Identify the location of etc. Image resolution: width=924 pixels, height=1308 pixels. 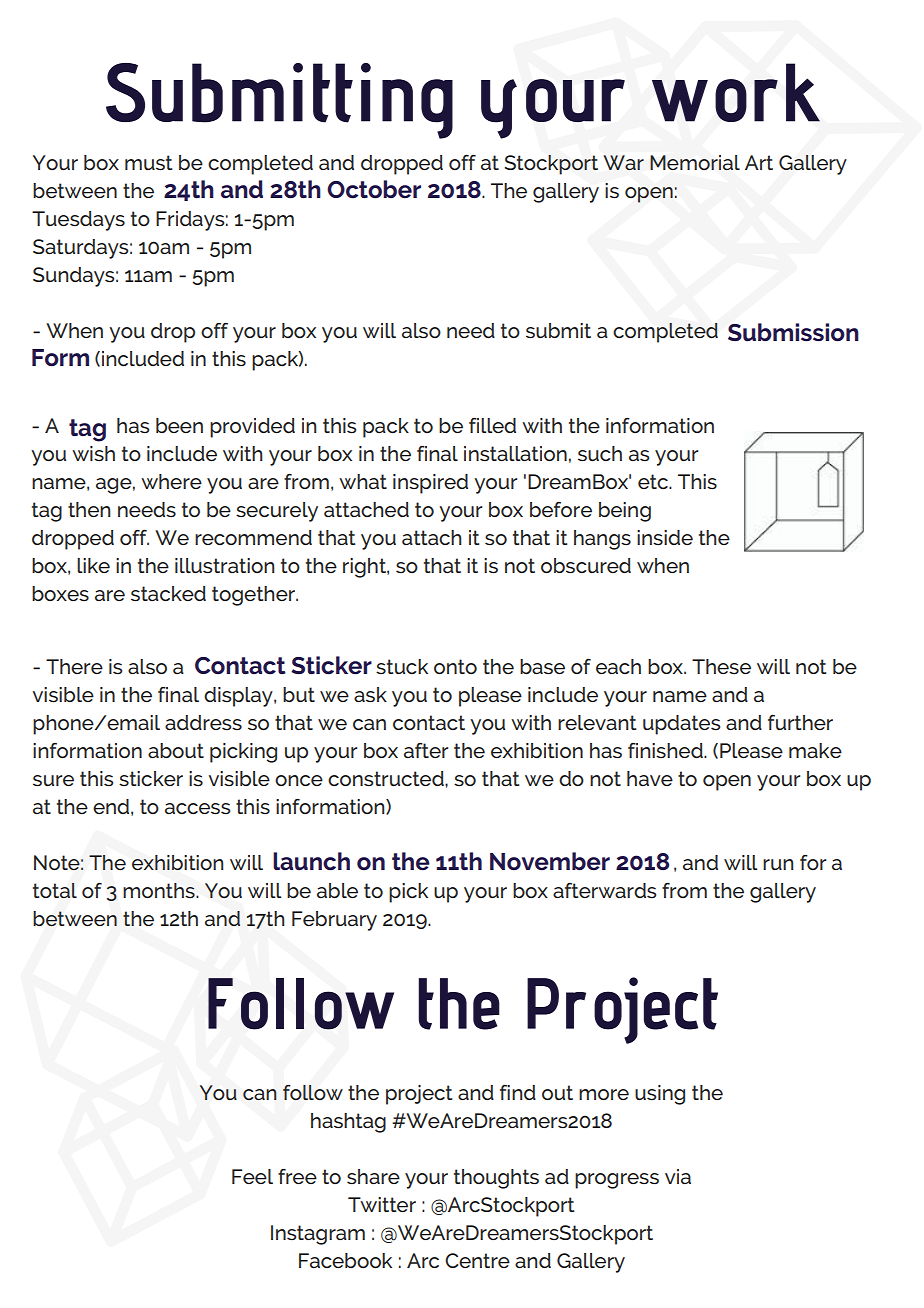
(654, 481).
